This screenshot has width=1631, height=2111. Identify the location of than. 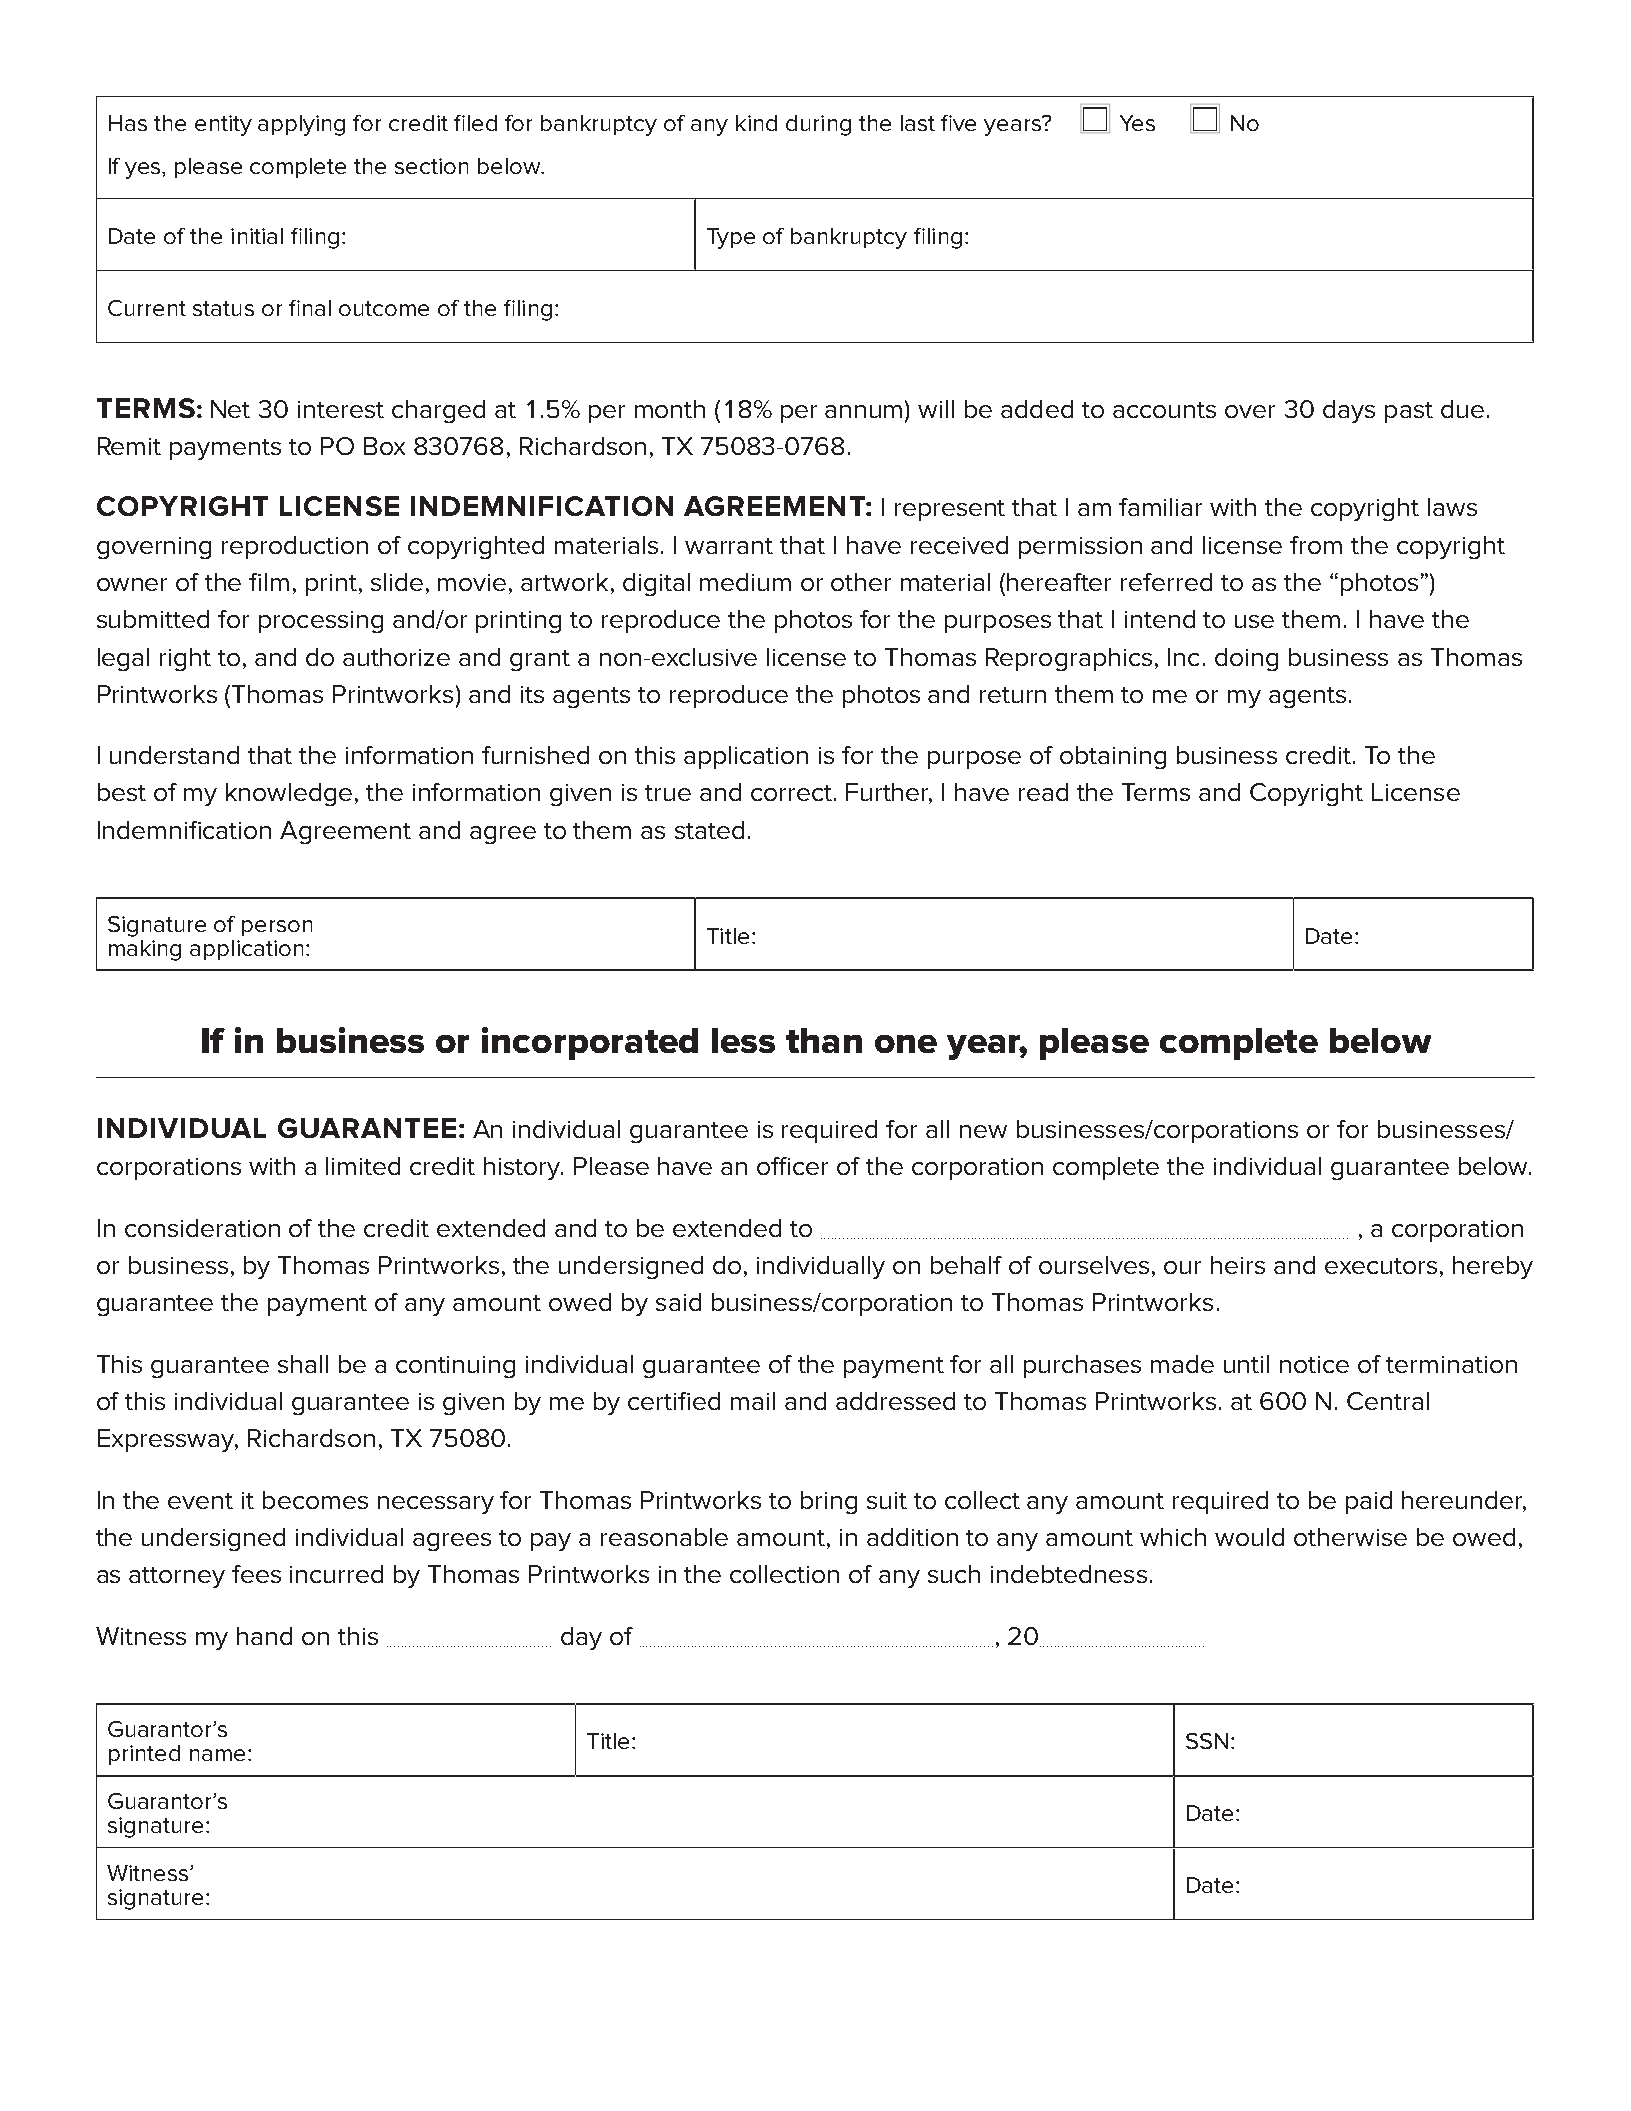
(824, 1040).
